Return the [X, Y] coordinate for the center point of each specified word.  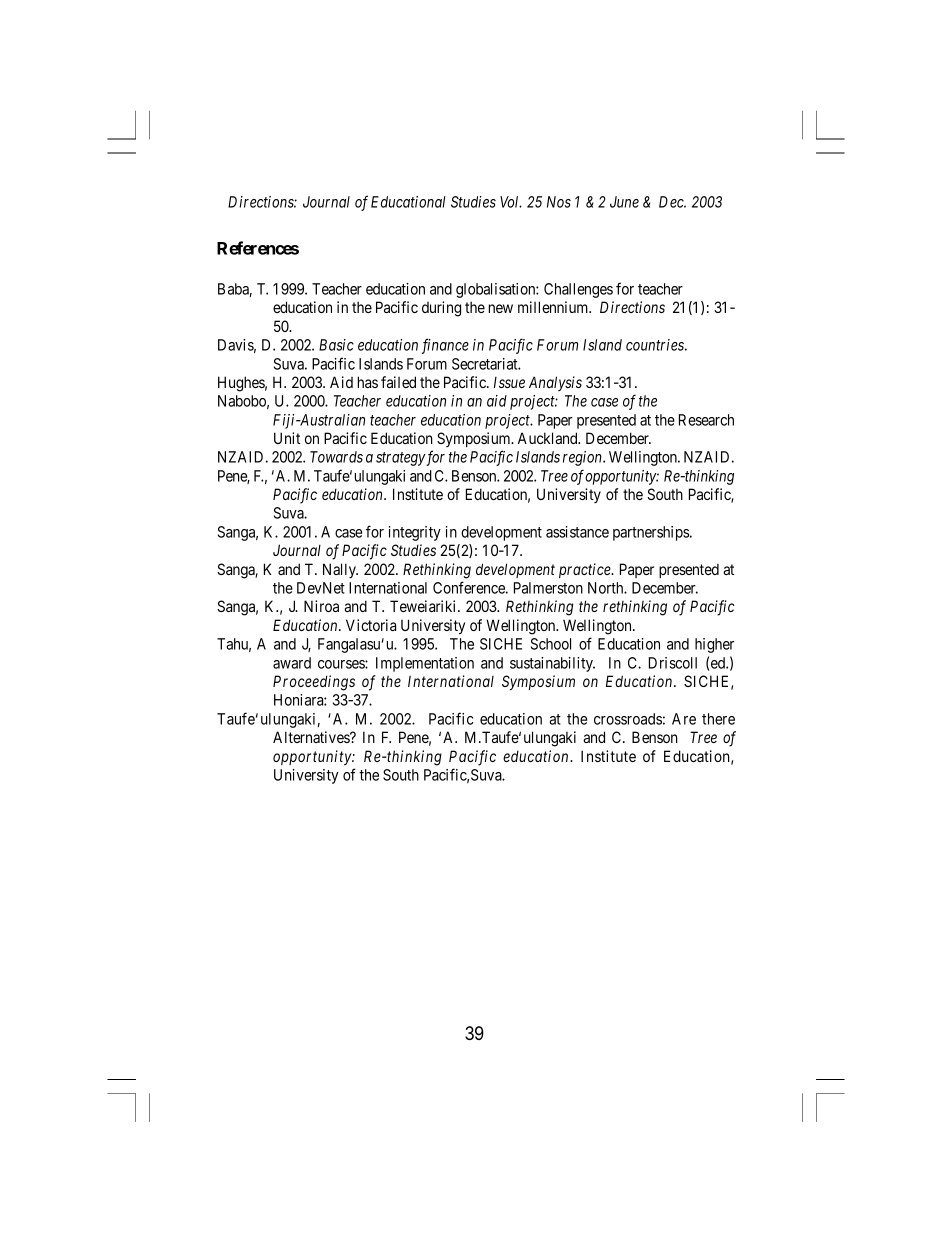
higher [714, 645]
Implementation [425, 664]
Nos [559, 202]
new [501, 308]
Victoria [371, 625]
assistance [577, 532]
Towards [336, 457]
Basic [336, 345]
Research [706, 420]
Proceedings [314, 683]
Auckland [549, 438]
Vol [511, 202]
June [624, 202]
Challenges [578, 290]
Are [684, 719]
